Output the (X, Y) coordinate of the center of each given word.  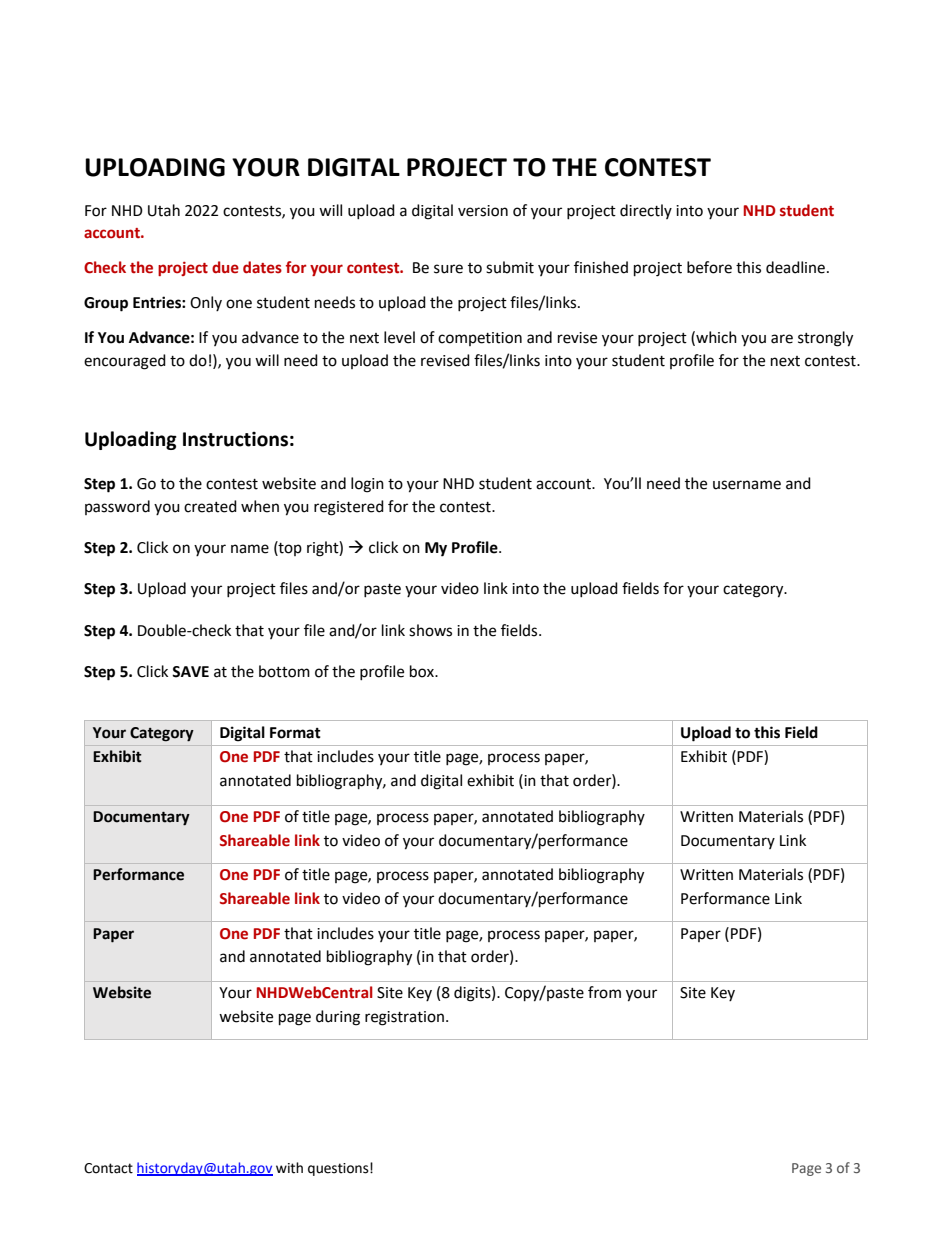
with (289, 1168)
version (483, 211)
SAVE (190, 672)
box (423, 671)
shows (430, 630)
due (225, 267)
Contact (108, 1168)
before (709, 267)
